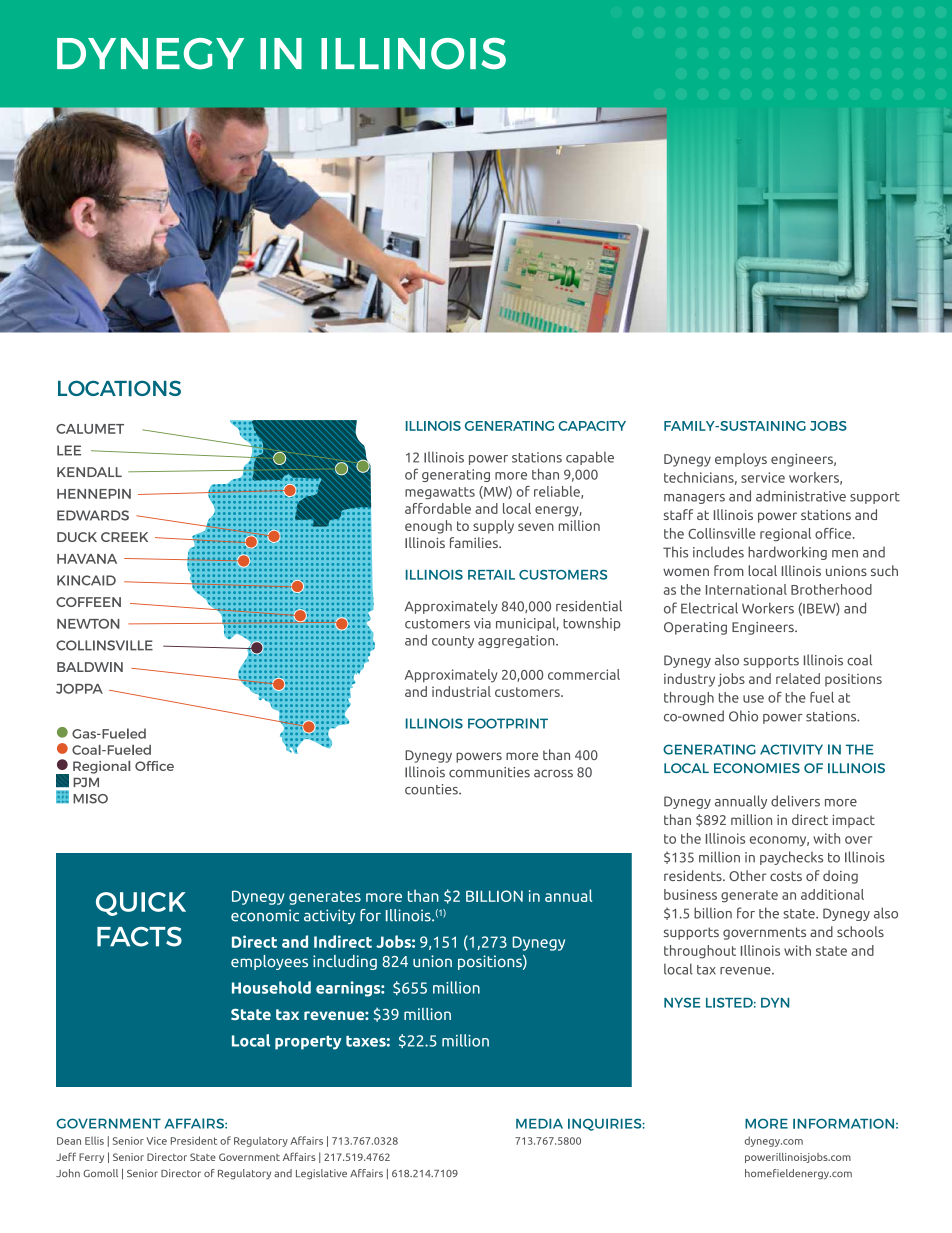 Image resolution: width=952 pixels, height=1233 pixels. Describe the element at coordinates (592, 426) in the document. I see `CAPACITY` at that location.
